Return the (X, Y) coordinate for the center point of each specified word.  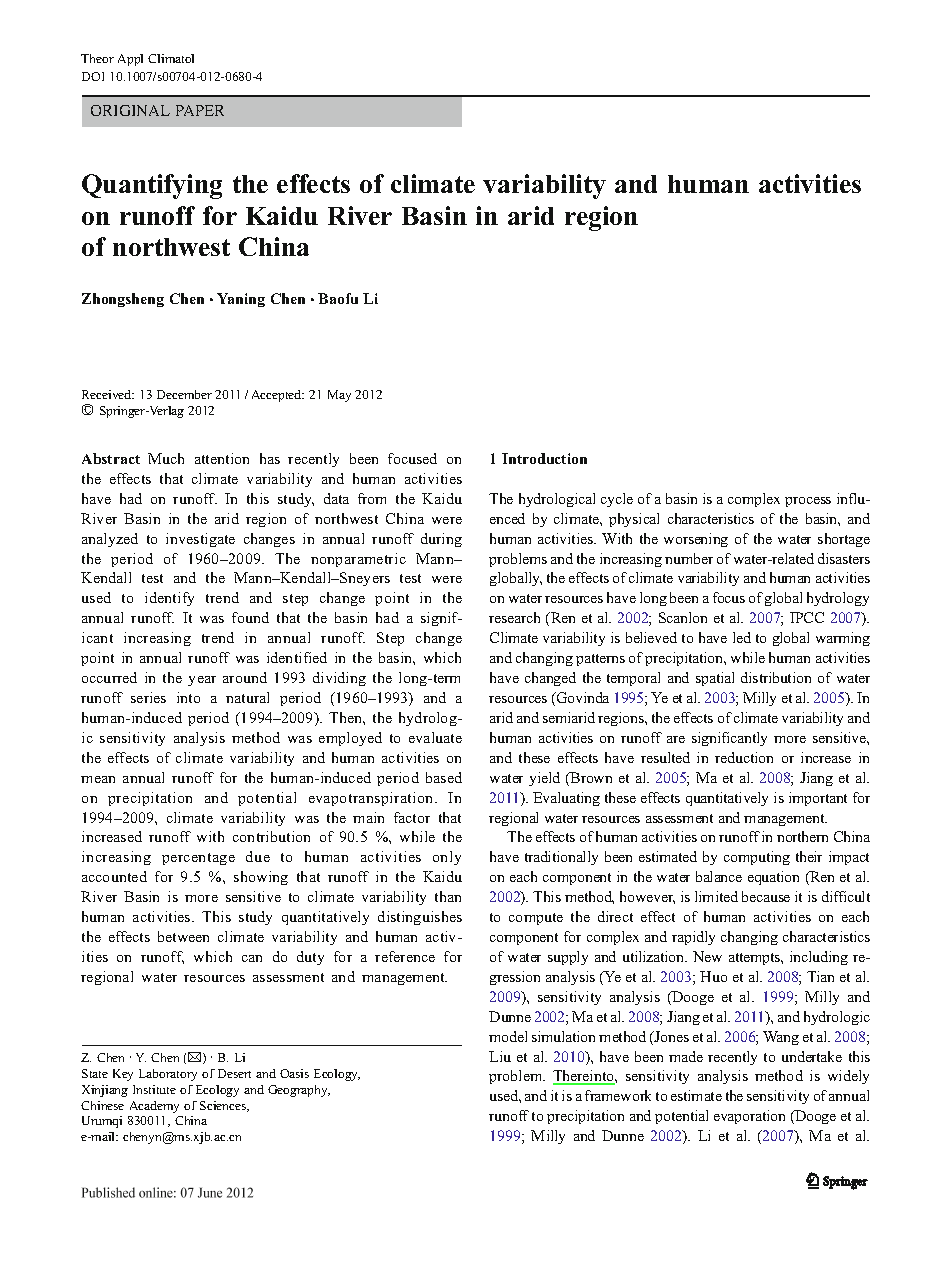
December (184, 394)
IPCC (807, 617)
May (339, 396)
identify (169, 599)
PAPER (200, 110)
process (808, 502)
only (447, 858)
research (514, 617)
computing (757, 858)
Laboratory (168, 1075)
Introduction (544, 458)
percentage (198, 859)
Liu (500, 1056)
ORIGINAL (130, 110)
